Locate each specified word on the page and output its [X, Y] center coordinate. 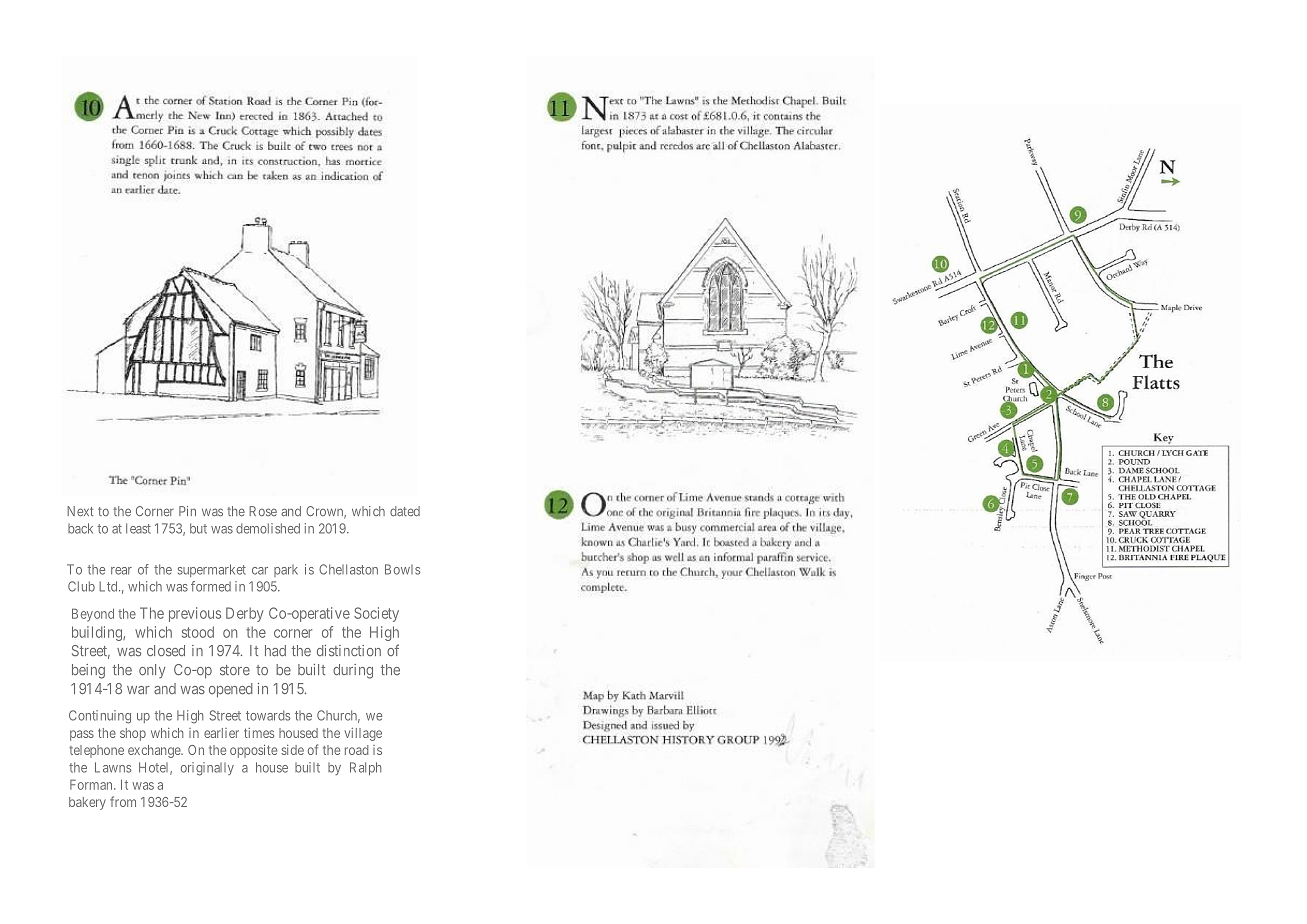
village [363, 734]
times [259, 733]
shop [133, 734]
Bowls [402, 569]
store [235, 670]
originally [207, 769]
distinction [349, 651]
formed [211, 586]
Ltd [109, 586]
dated [405, 511]
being [88, 671]
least [138, 528]
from [123, 801]
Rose [263, 511]
